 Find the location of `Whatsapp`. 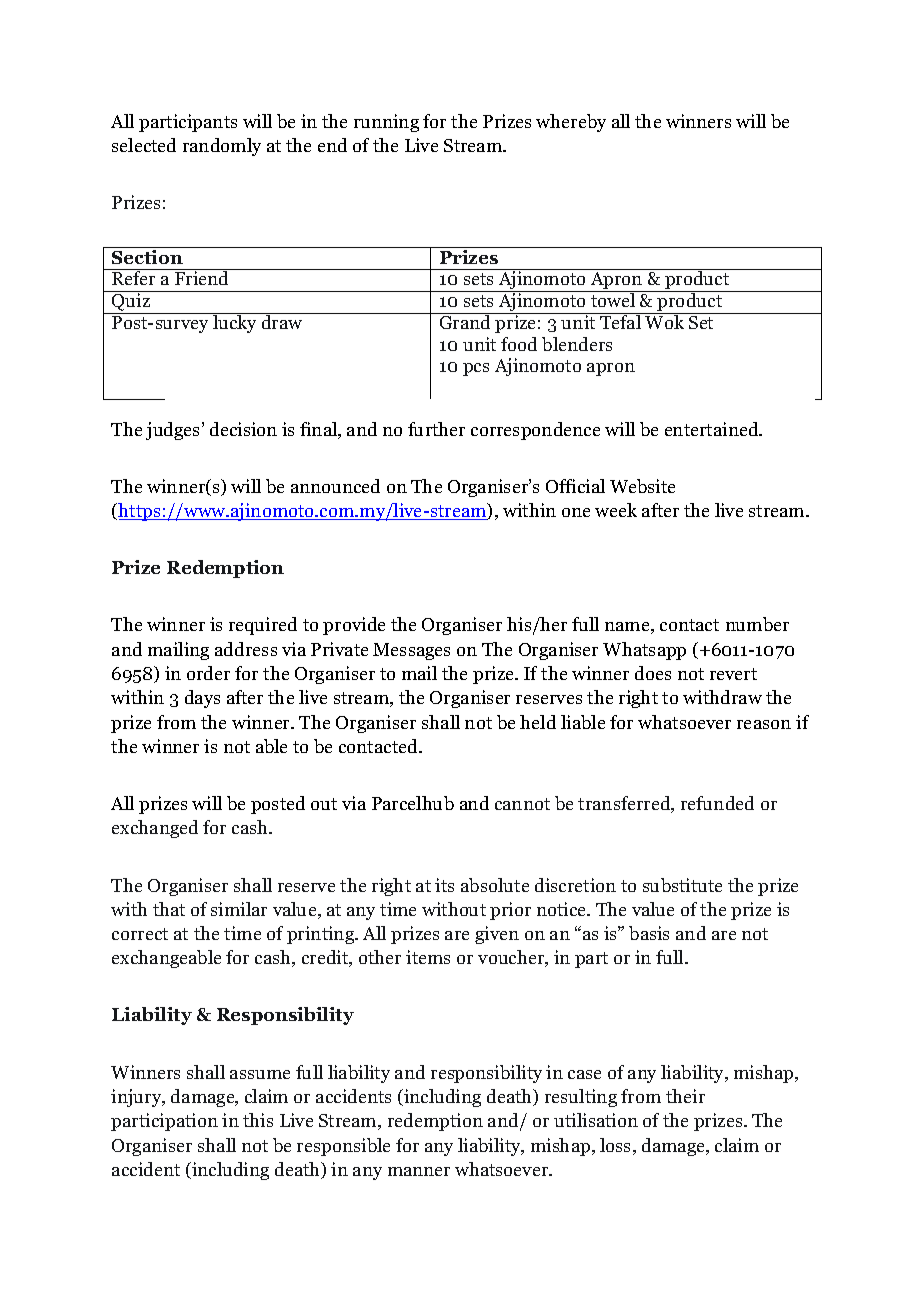

Whatsapp is located at coordinates (644, 651).
